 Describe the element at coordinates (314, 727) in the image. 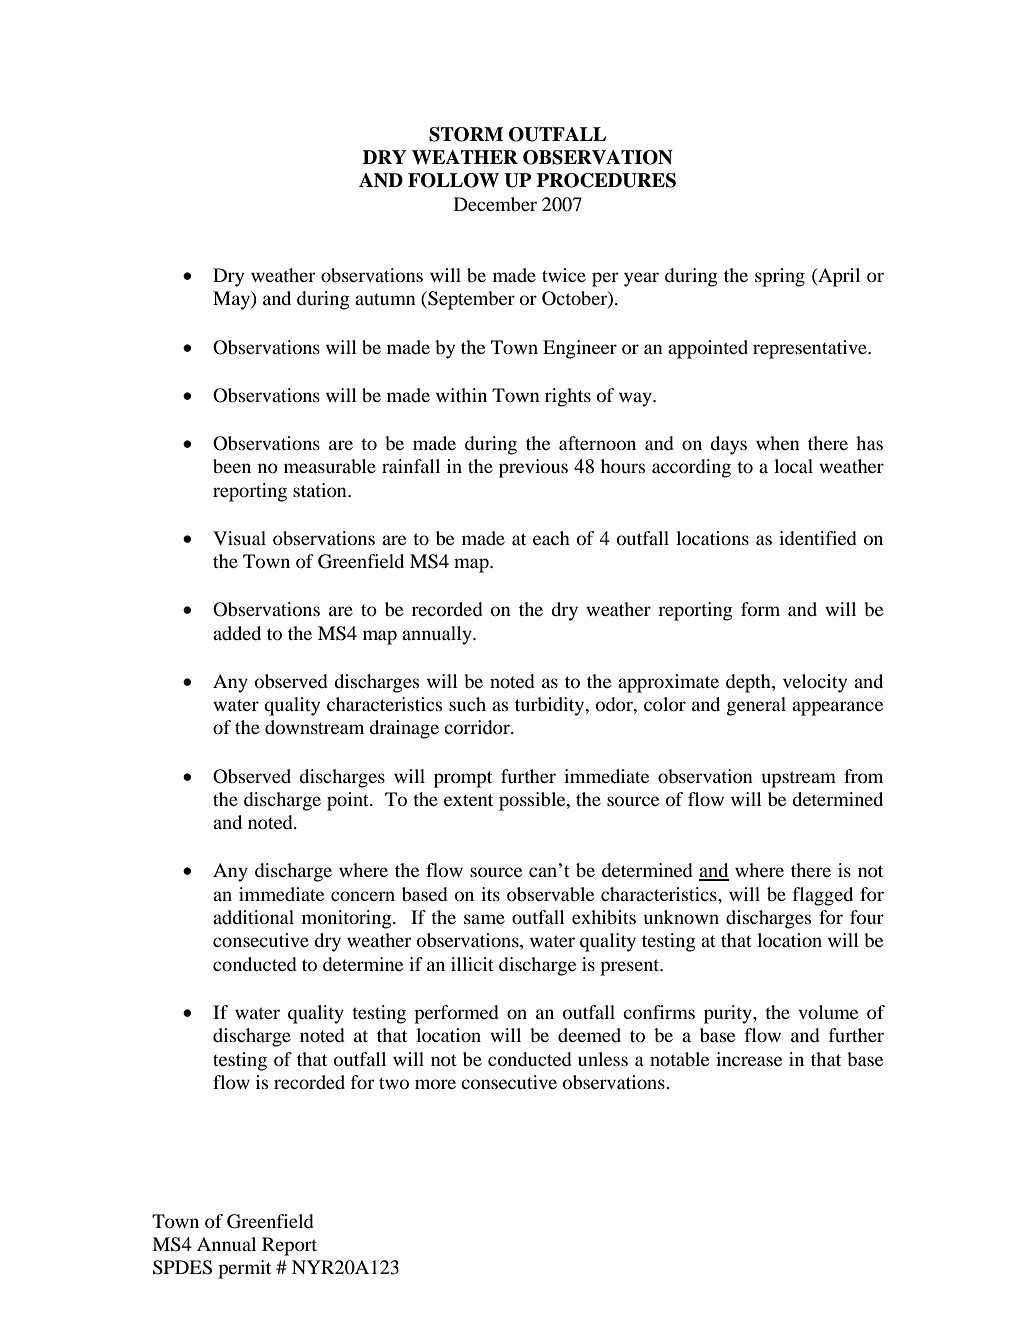

I see `downstream` at that location.
